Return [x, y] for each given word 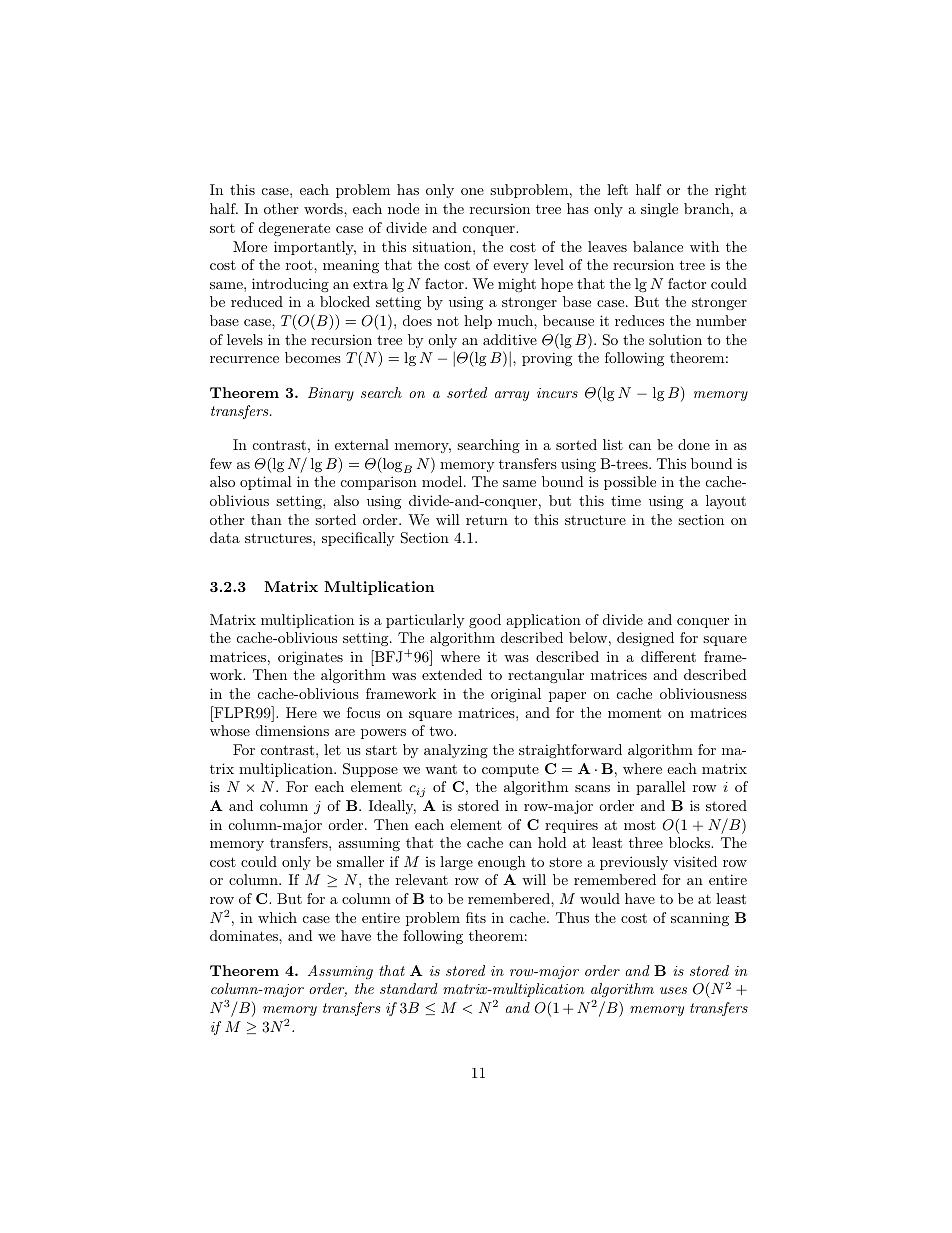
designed [645, 639]
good [485, 621]
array [512, 396]
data [225, 537]
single [659, 210]
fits [476, 917]
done [694, 444]
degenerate [294, 229]
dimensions [292, 730]
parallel [661, 788]
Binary [331, 394]
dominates [245, 935]
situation [443, 246]
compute [510, 770]
